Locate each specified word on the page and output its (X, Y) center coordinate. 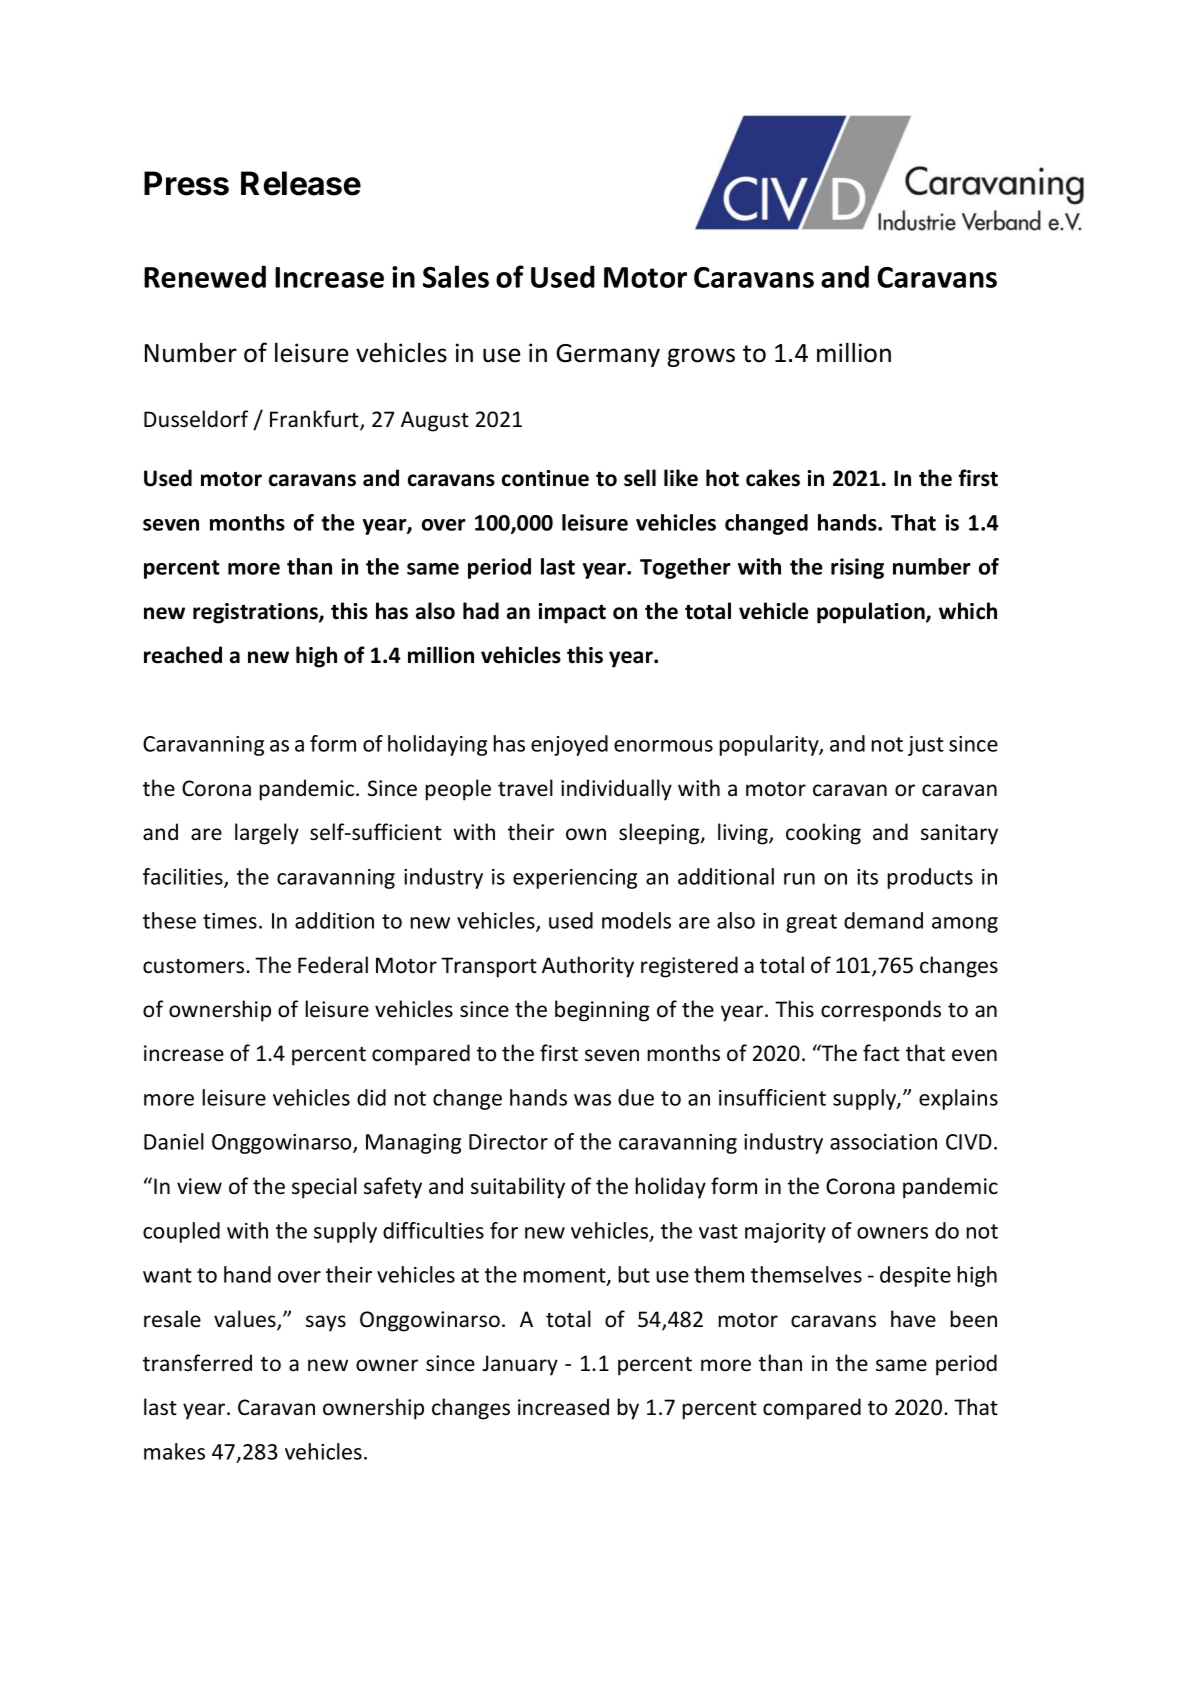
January (520, 1365)
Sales (456, 276)
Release (301, 183)
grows (701, 357)
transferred (197, 1363)
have (913, 1319)
